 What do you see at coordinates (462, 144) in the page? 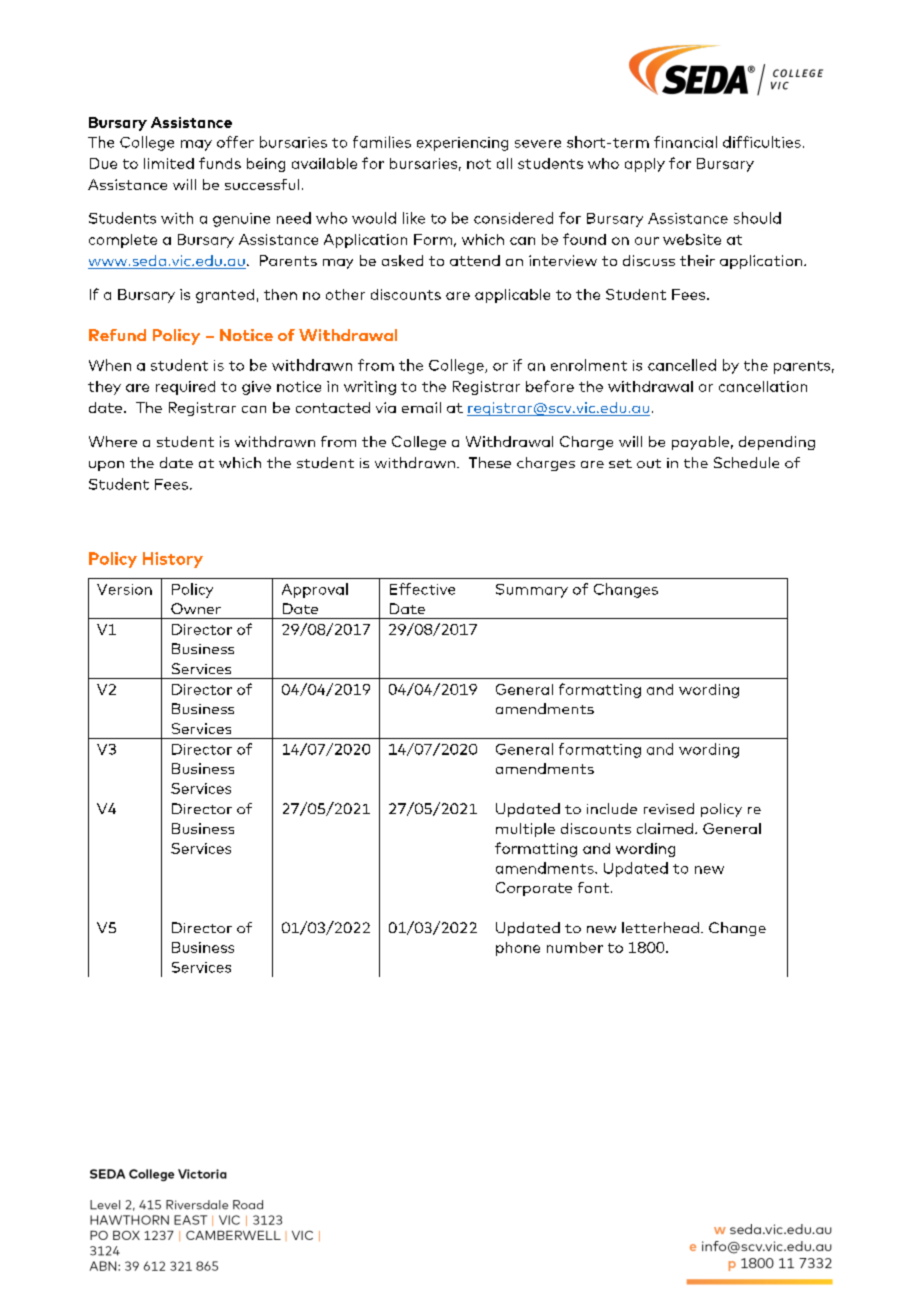
I see `experiencing` at bounding box center [462, 144].
